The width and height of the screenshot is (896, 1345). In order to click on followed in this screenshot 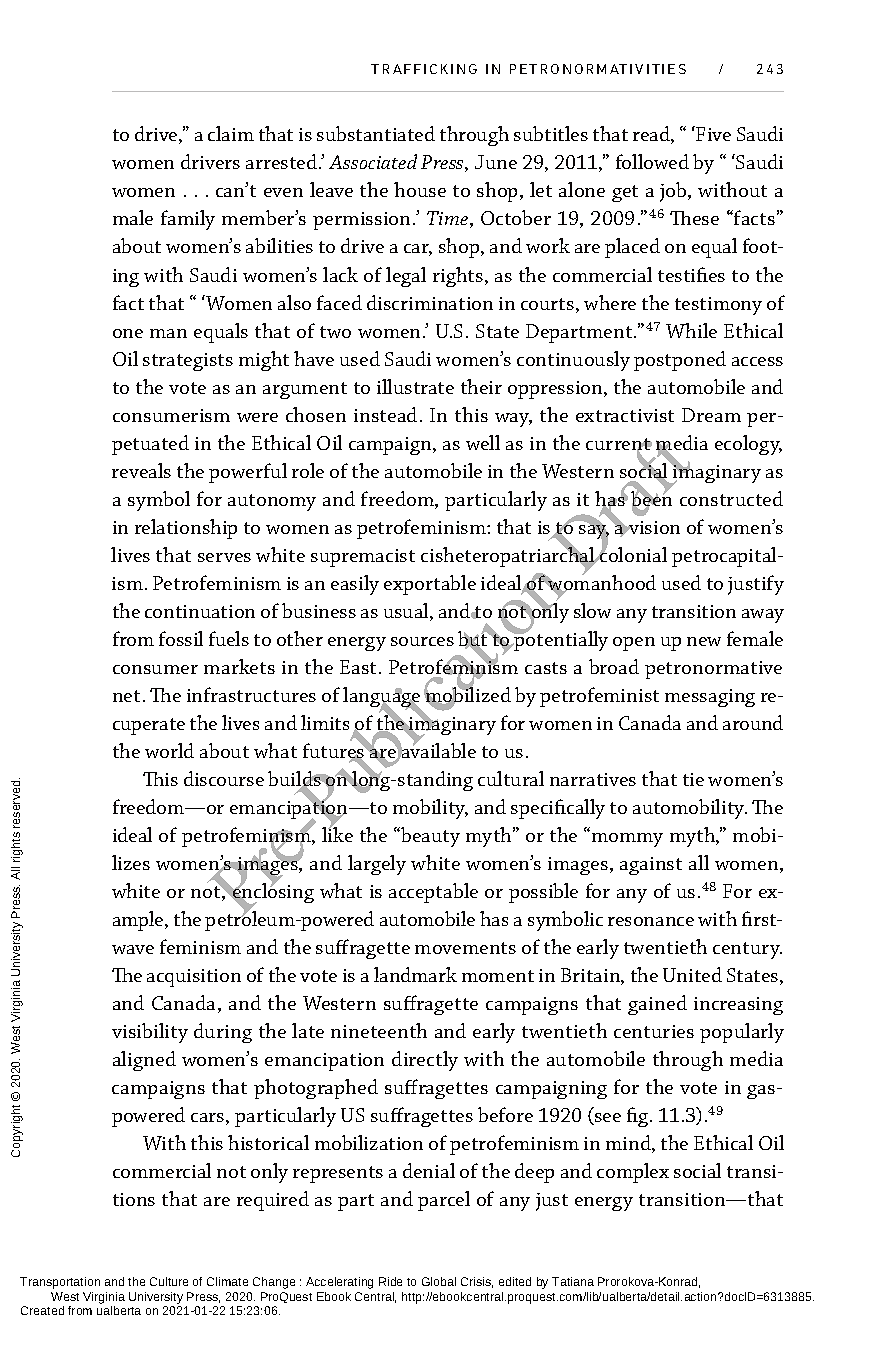, I will do `click(652, 161)`.
